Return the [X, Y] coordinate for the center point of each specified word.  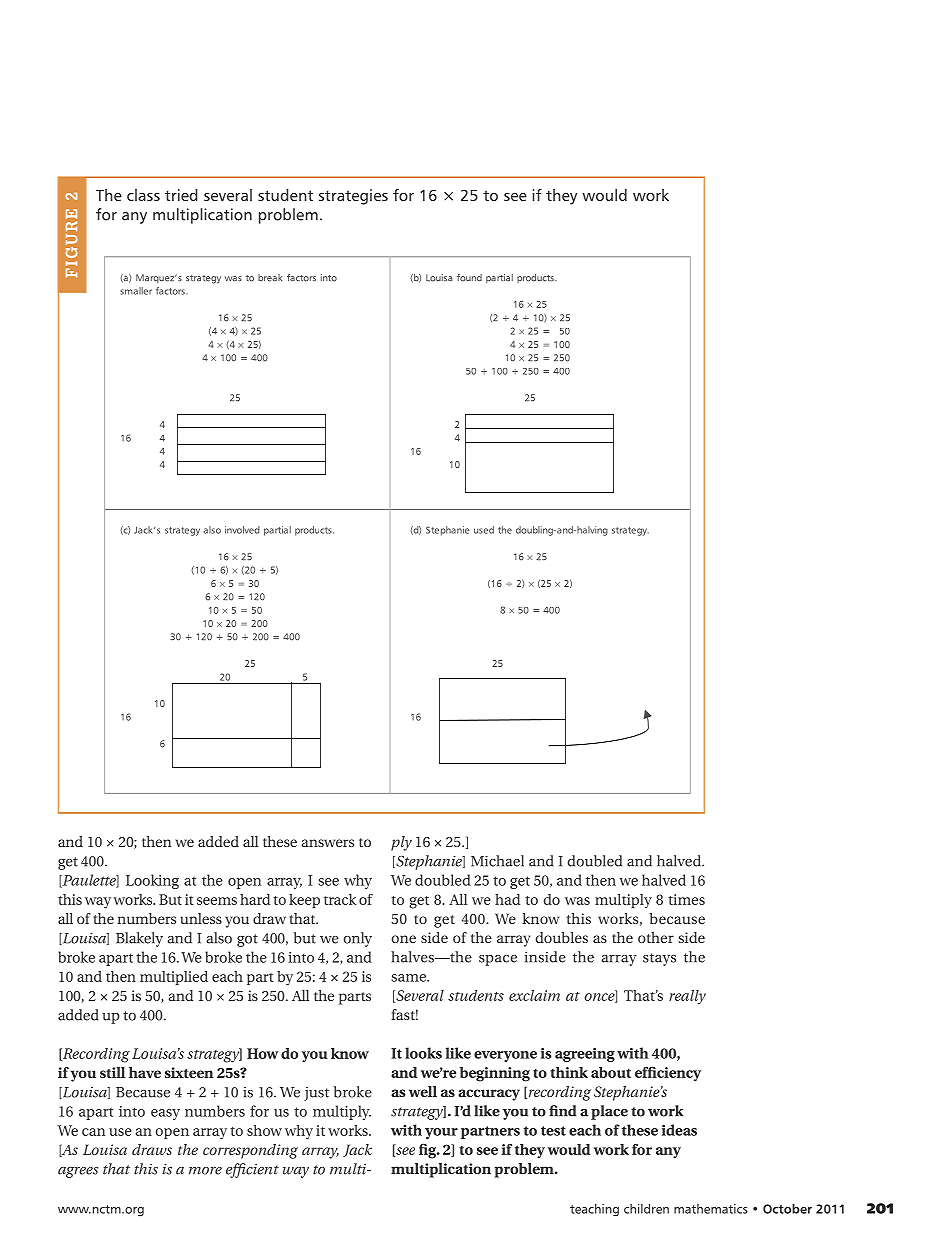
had [507, 899]
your [441, 1133]
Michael [497, 861]
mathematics [711, 1209]
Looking [152, 881]
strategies [353, 197]
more [205, 1171]
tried [181, 195]
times [686, 899]
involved [242, 530]
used [484, 530]
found [469, 278]
